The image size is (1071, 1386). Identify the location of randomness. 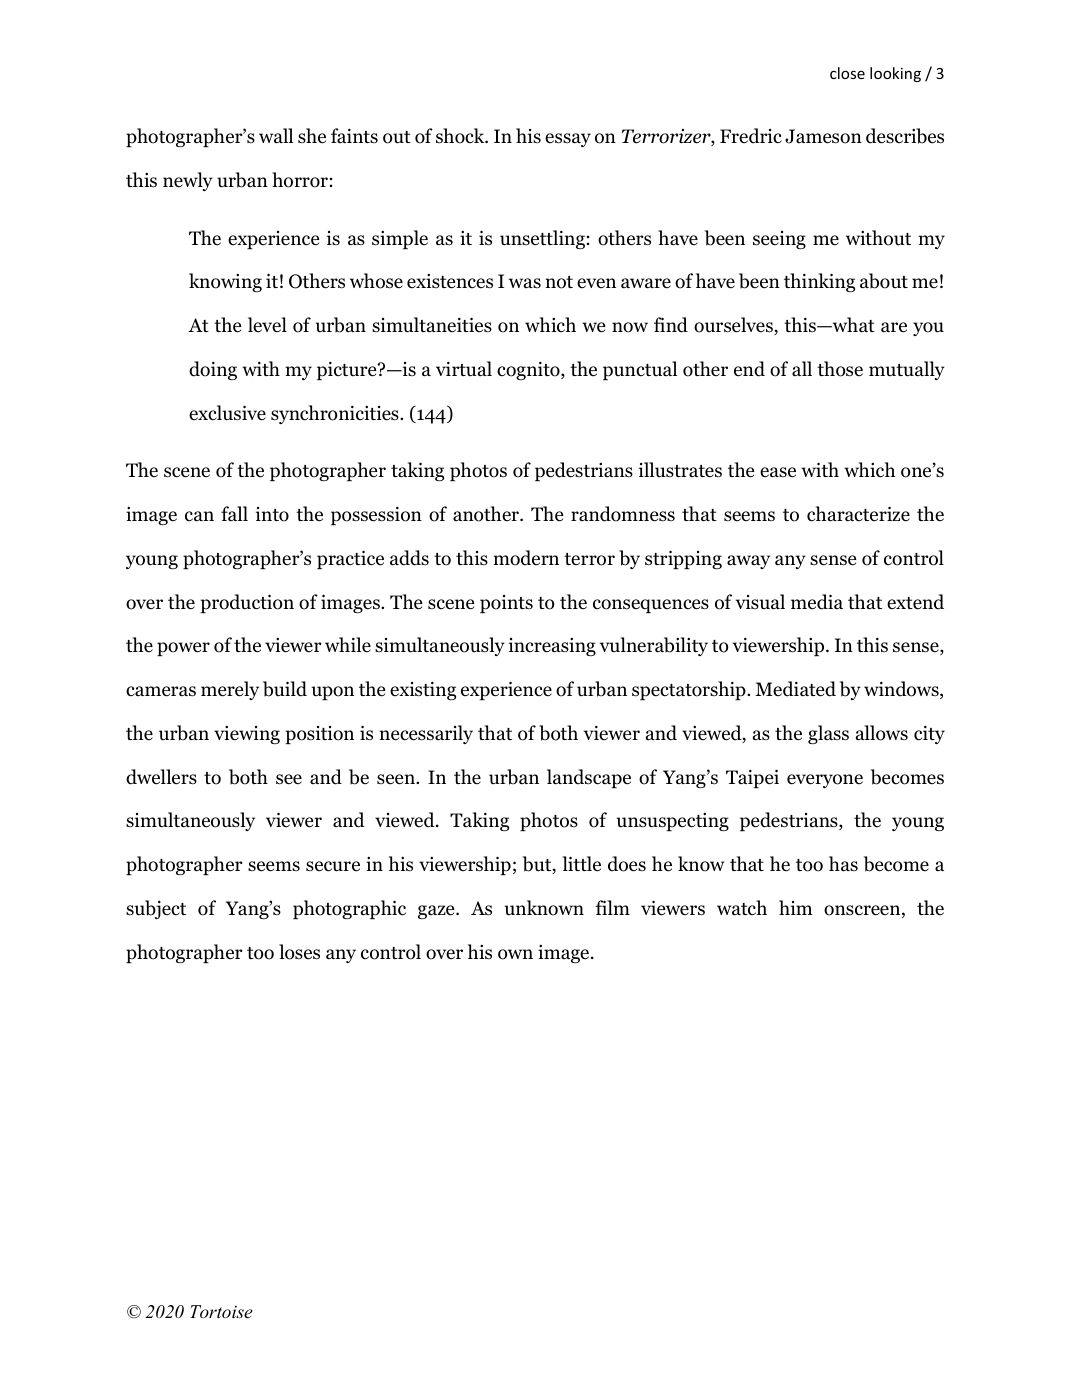
(623, 514).
